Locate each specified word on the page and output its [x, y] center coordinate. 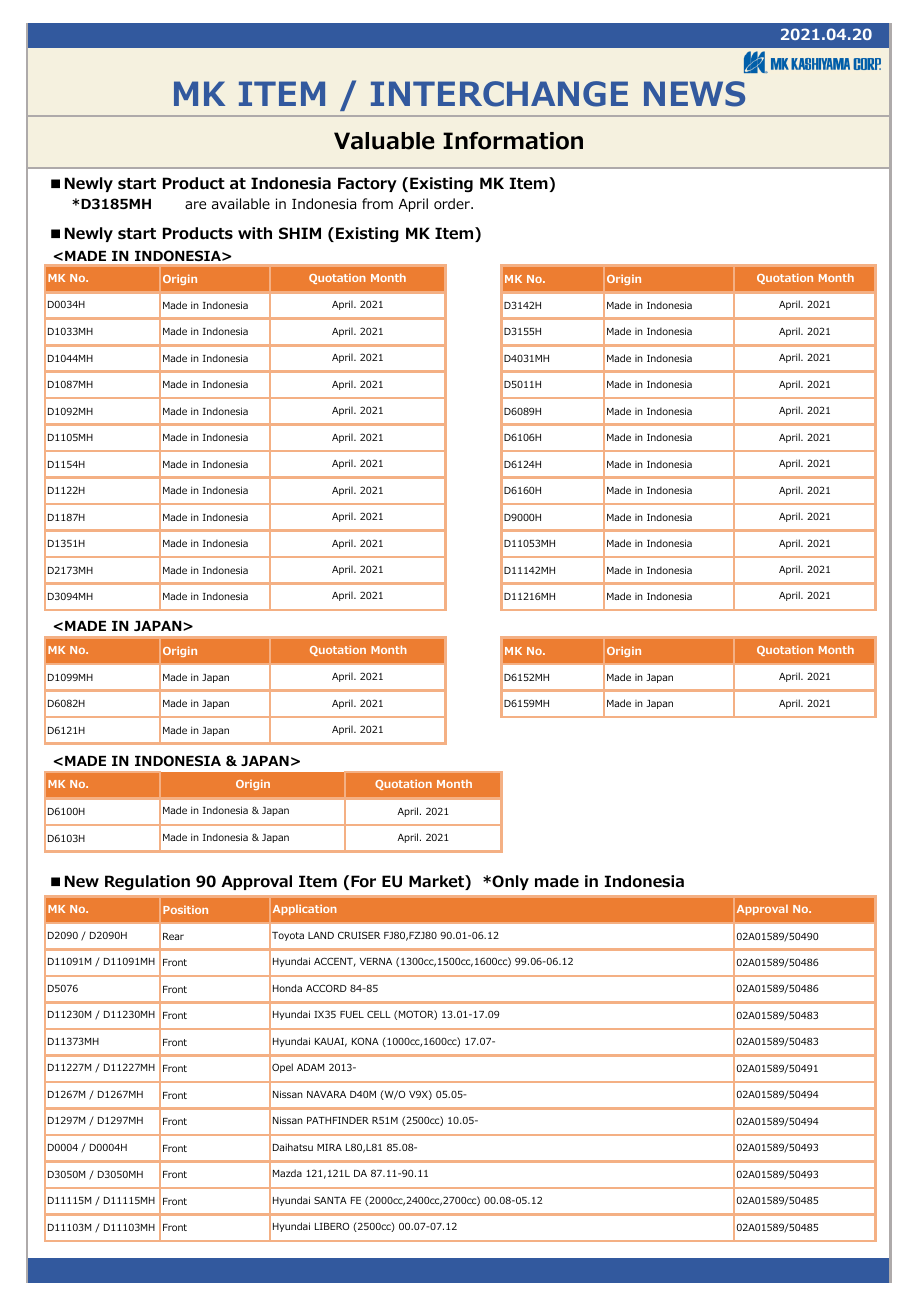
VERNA [376, 961]
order [453, 203]
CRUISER [359, 935]
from [377, 204]
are [195, 205]
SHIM [300, 233]
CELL [379, 1014]
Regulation [147, 882]
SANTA [330, 1200]
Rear [173, 936]
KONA [365, 1041]
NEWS [694, 94]
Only [509, 882]
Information [513, 141]
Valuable [384, 141]
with [255, 233]
